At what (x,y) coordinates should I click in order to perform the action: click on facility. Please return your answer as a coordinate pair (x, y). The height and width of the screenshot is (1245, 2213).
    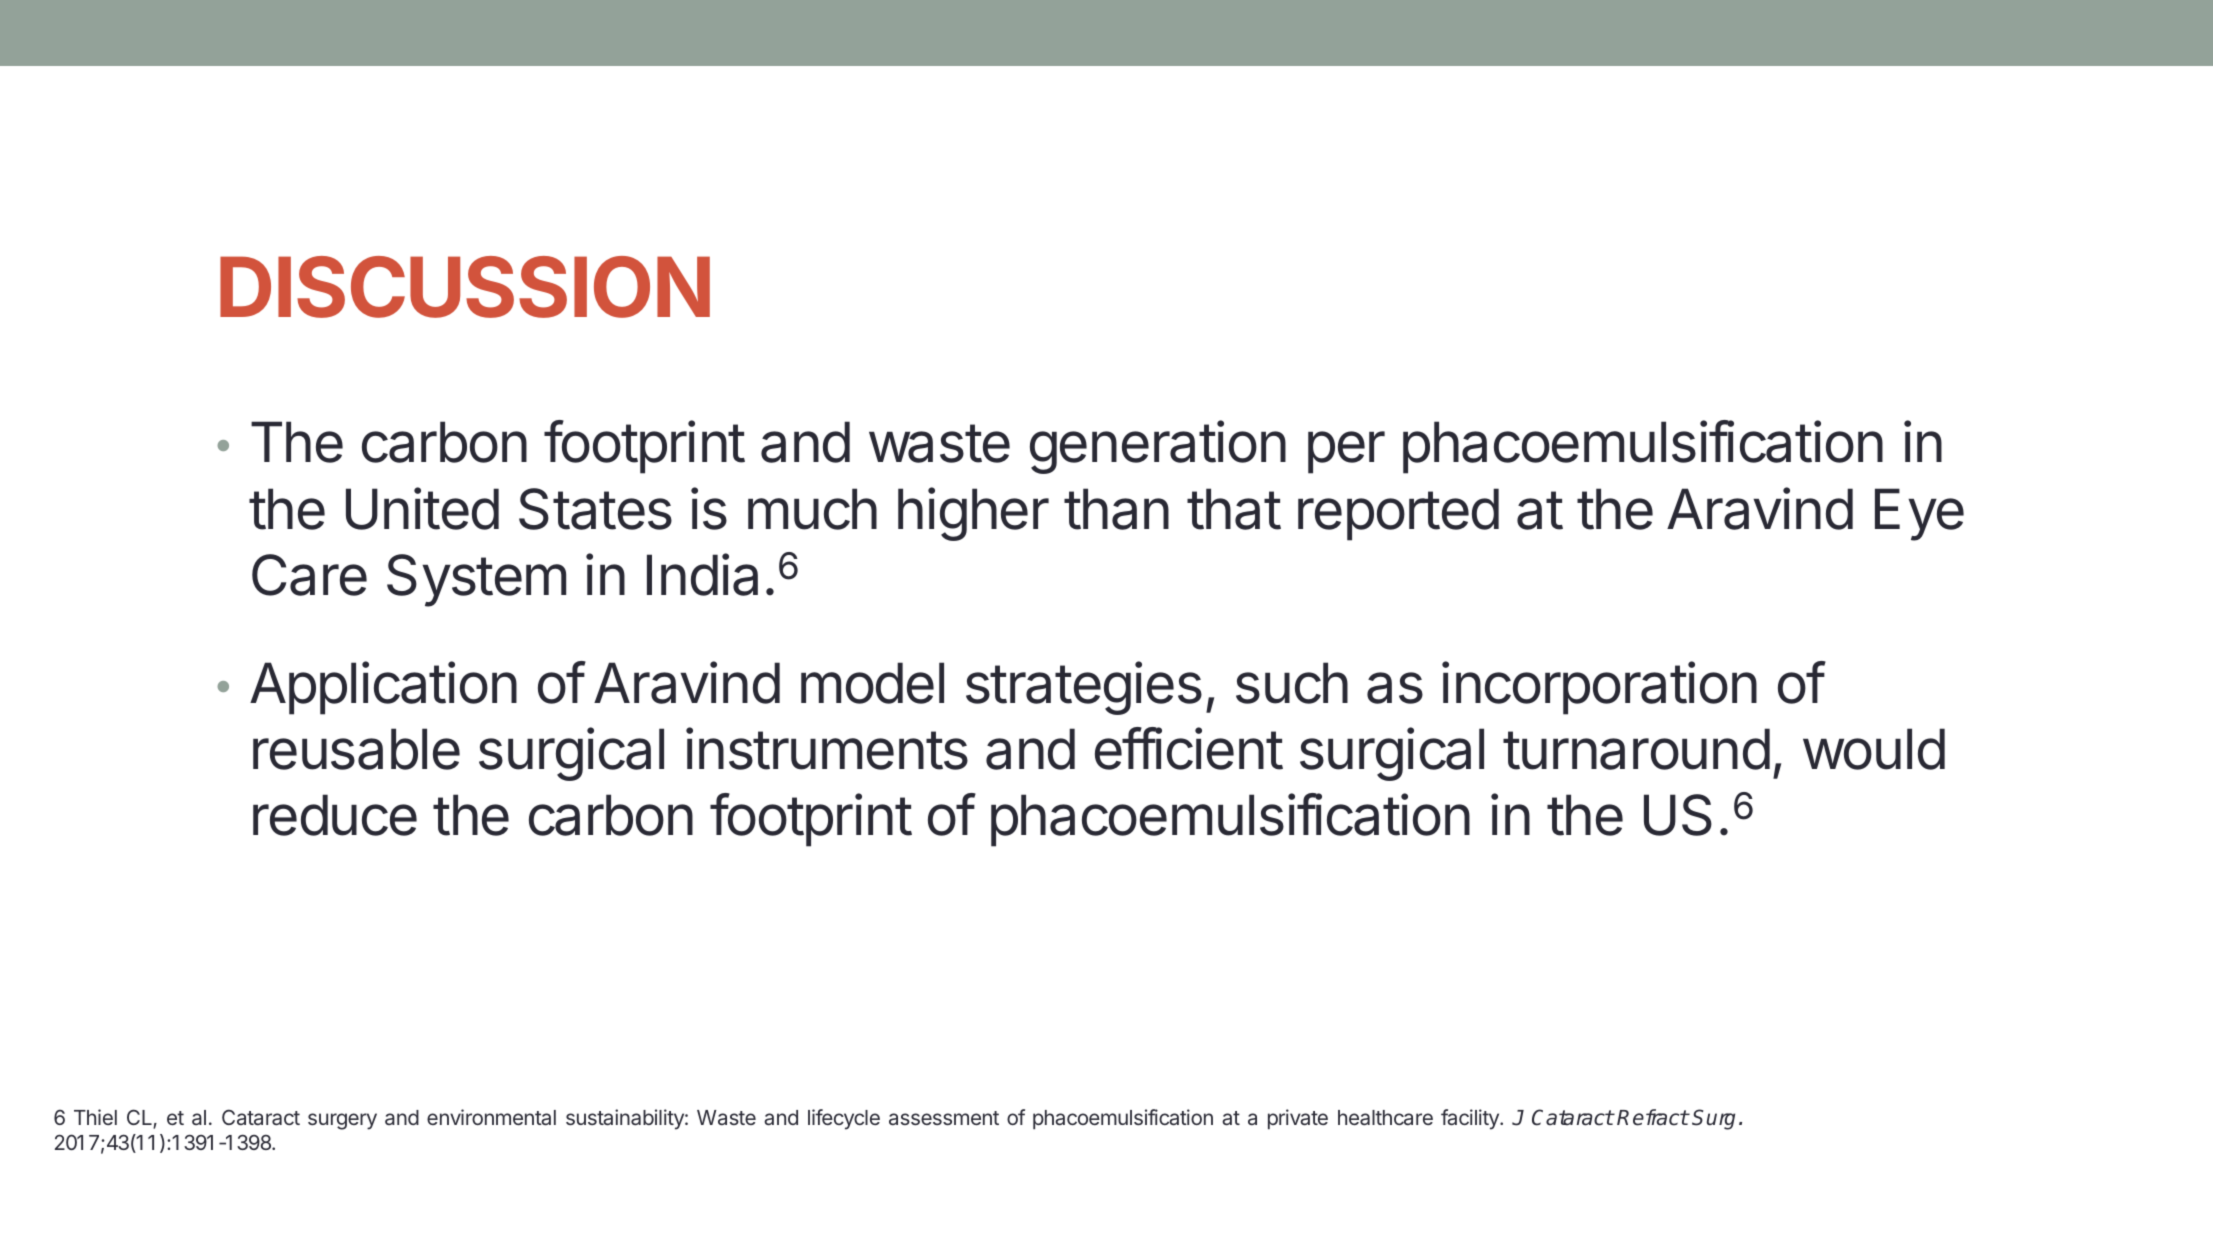
    Looking at the image, I should click on (1471, 1119).
